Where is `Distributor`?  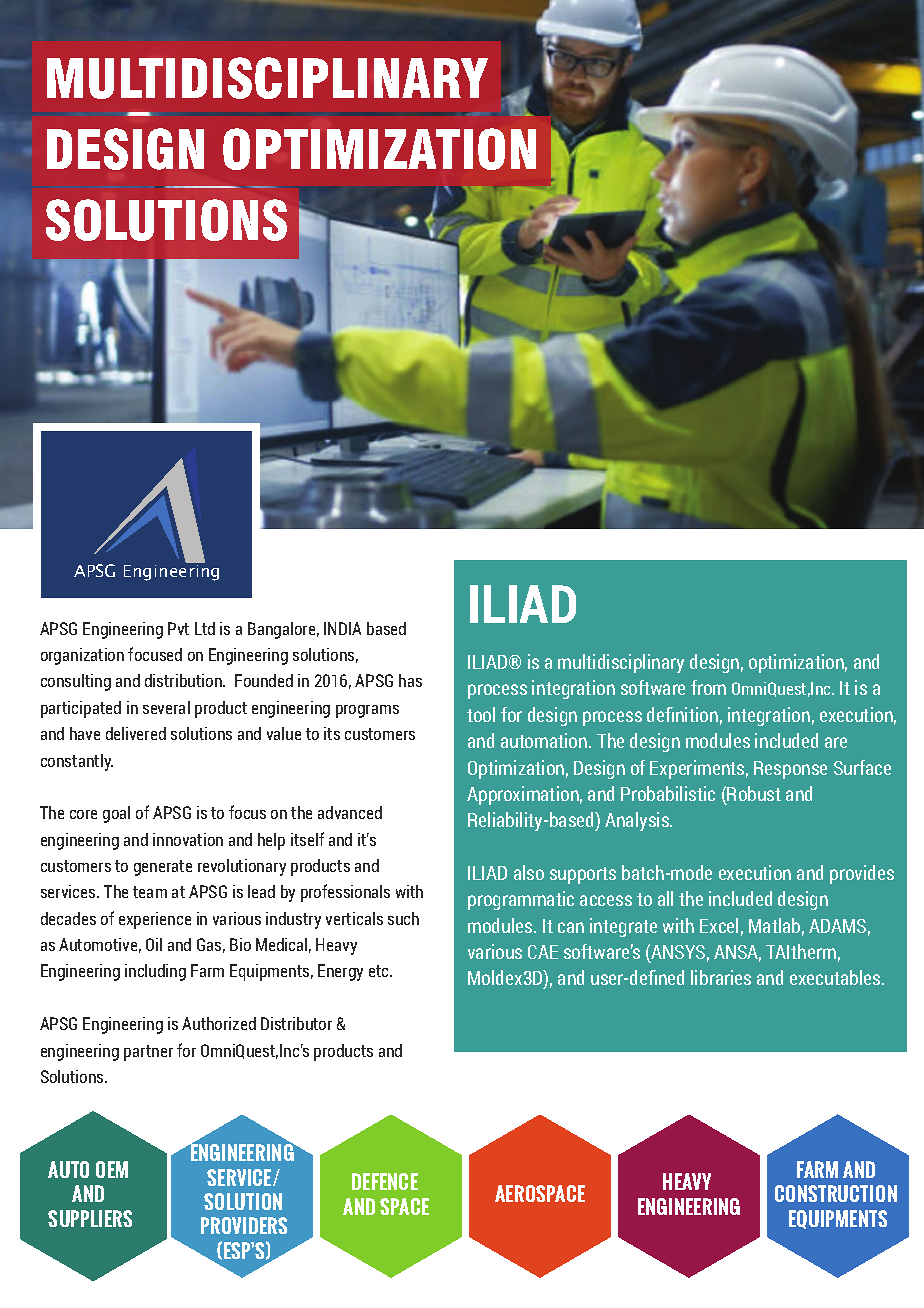 Distributor is located at coordinates (296, 1023).
